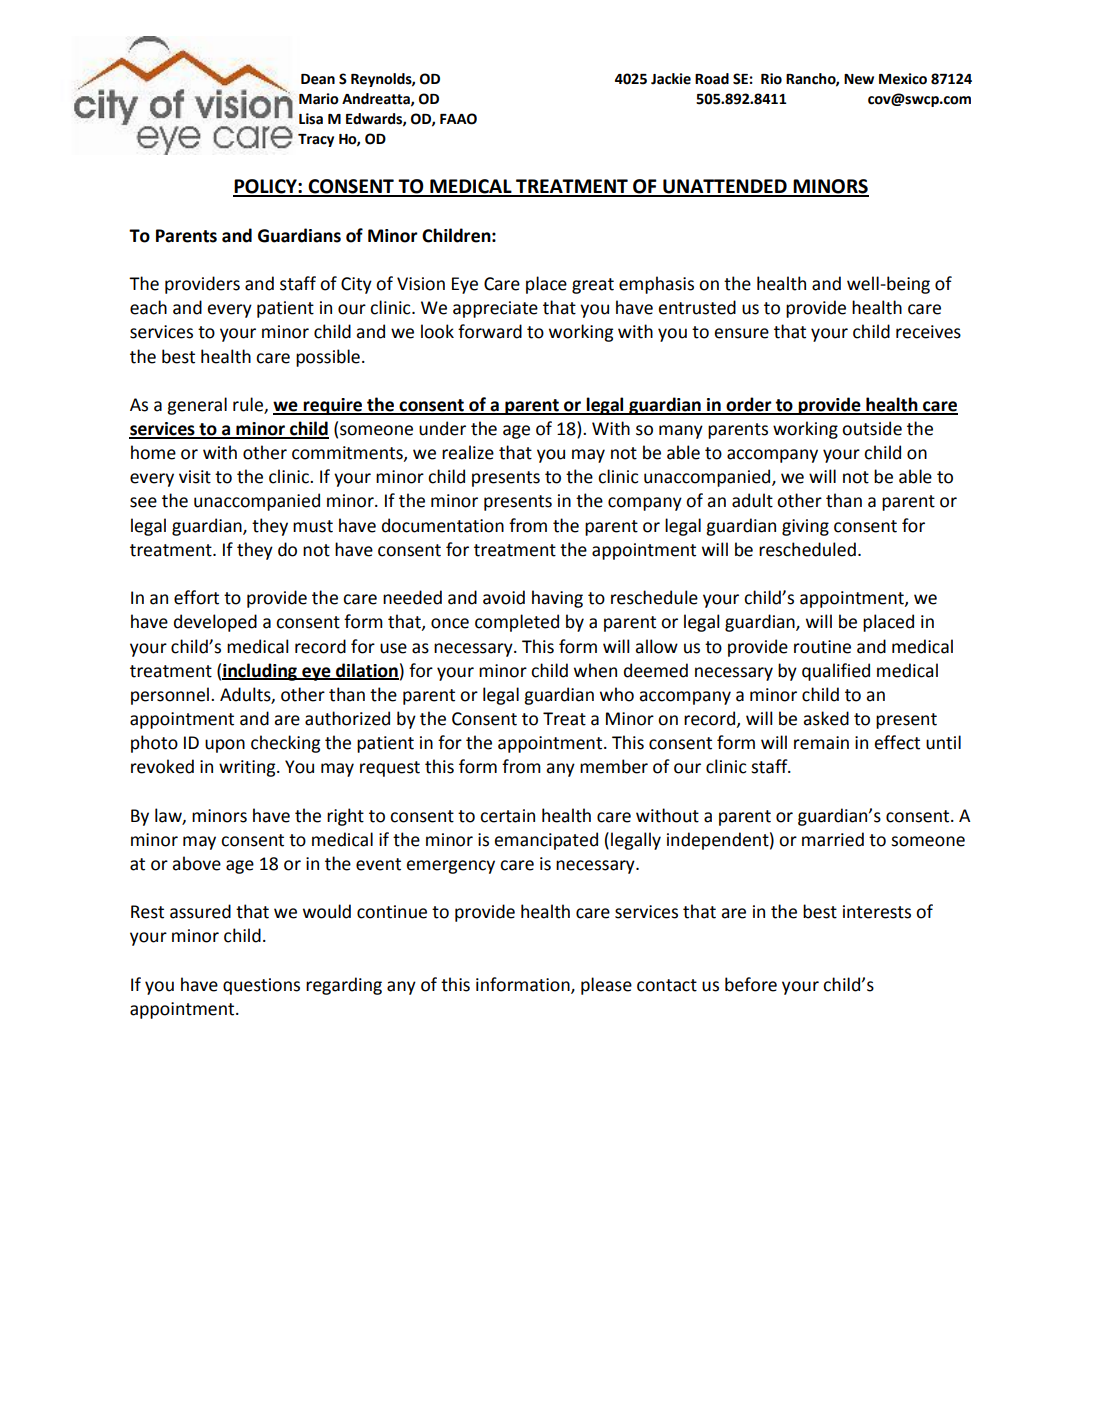 This image has height=1425, width=1102. I want to click on member, so click(614, 766).
